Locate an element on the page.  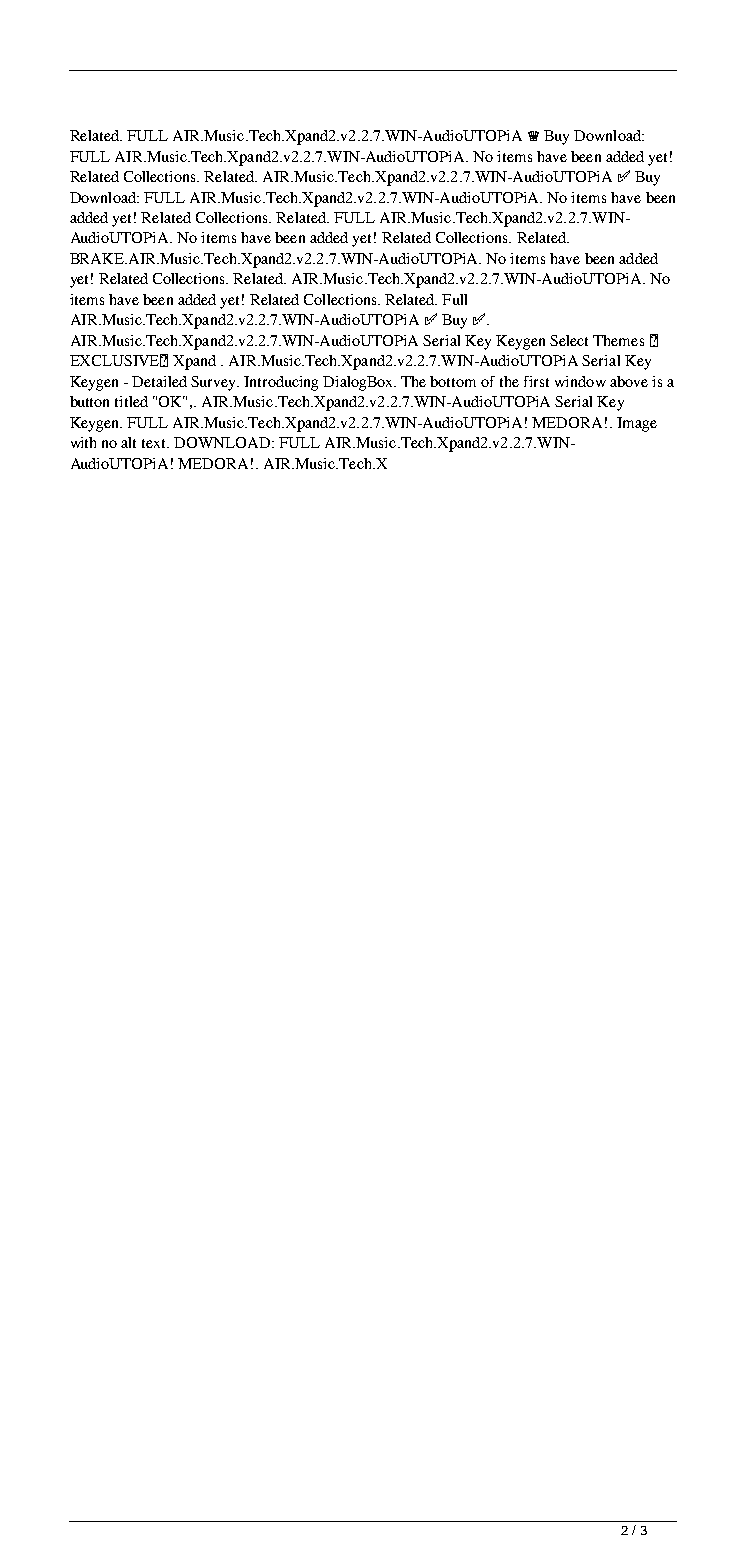
titled is located at coordinates (131, 401).
